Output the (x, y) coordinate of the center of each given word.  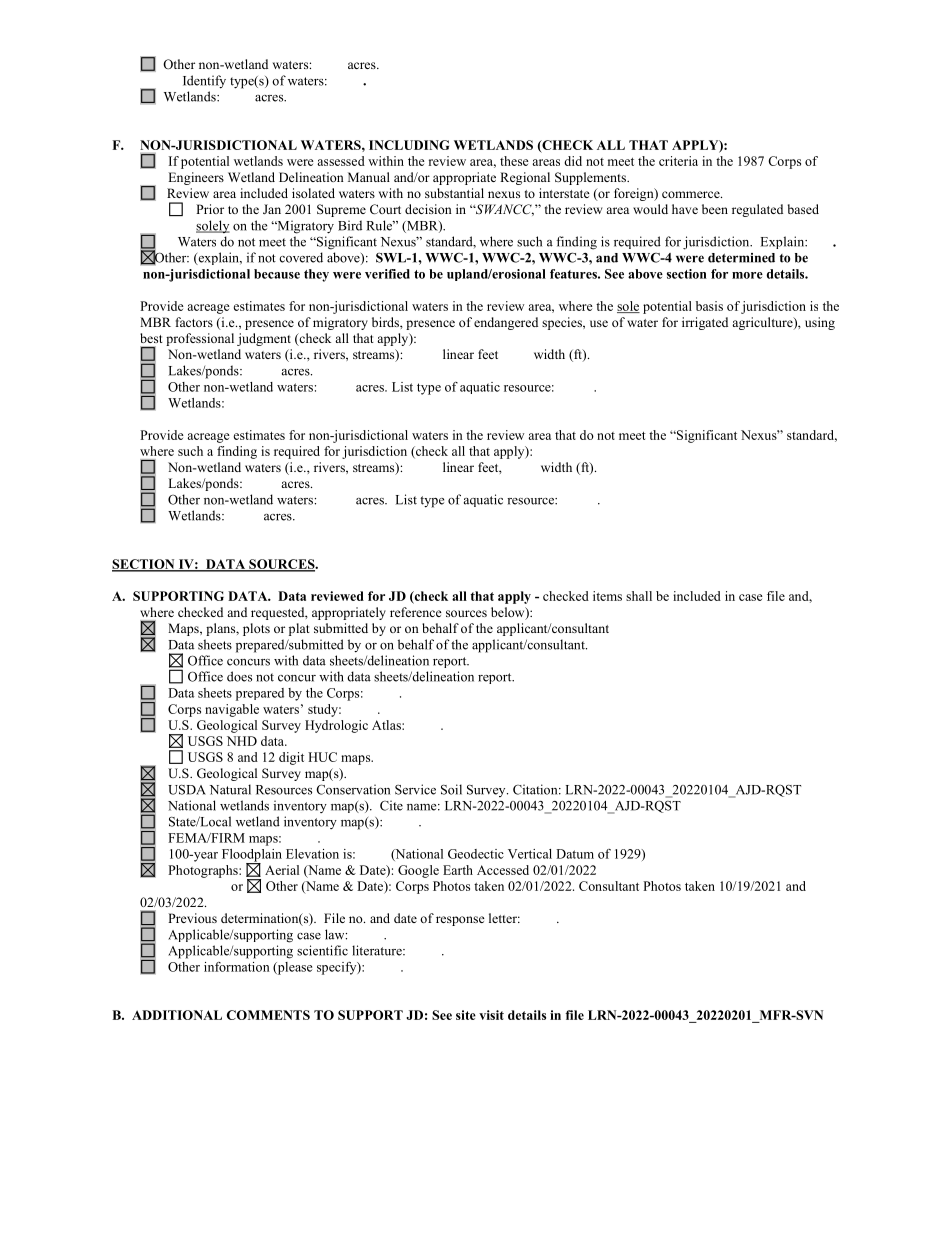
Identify (204, 82)
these (514, 161)
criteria (678, 161)
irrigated (705, 323)
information (237, 967)
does (239, 676)
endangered (506, 323)
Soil (451, 789)
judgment (264, 339)
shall (639, 596)
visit (491, 1015)
